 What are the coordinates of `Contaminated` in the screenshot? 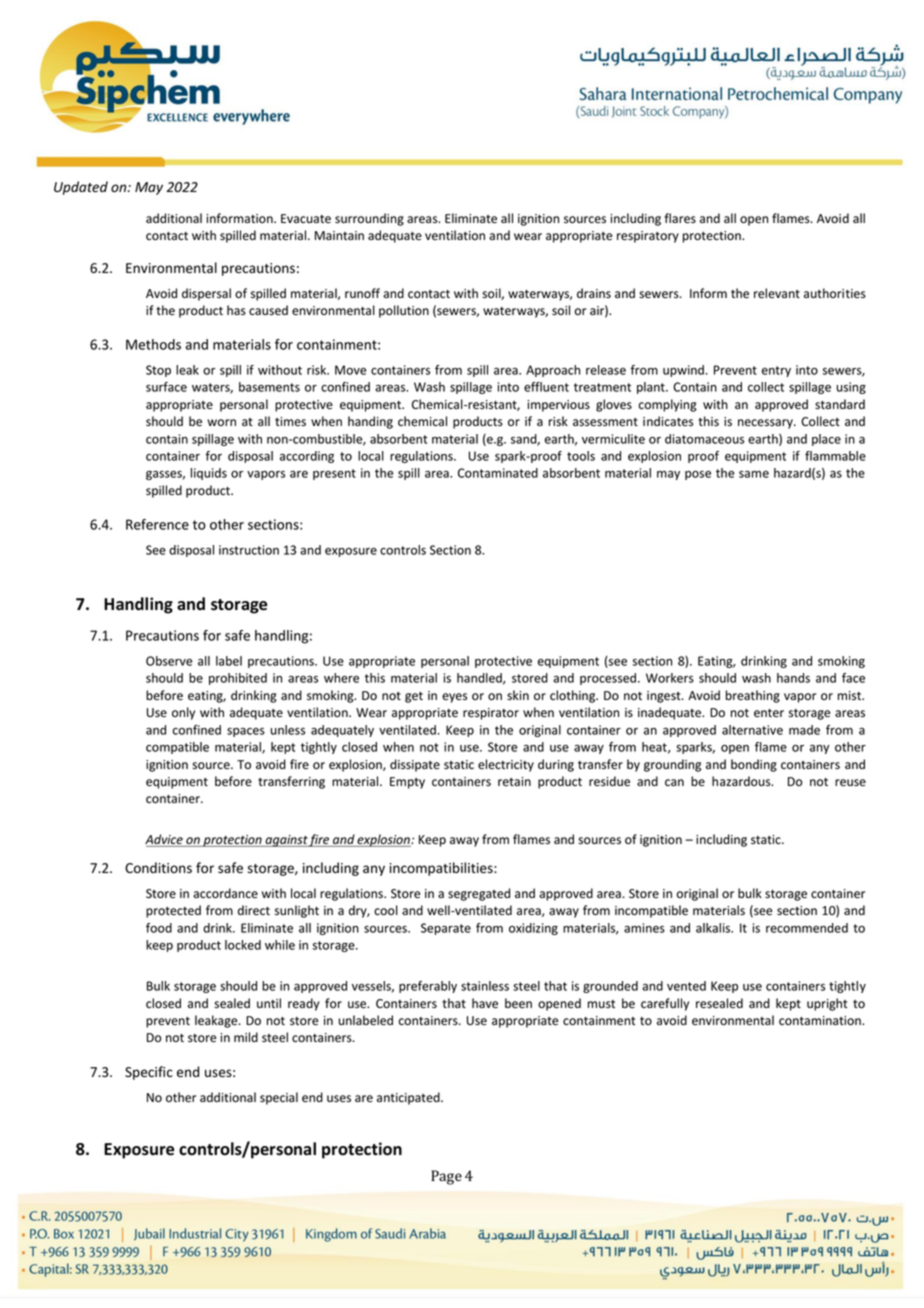 It's located at (498, 473).
